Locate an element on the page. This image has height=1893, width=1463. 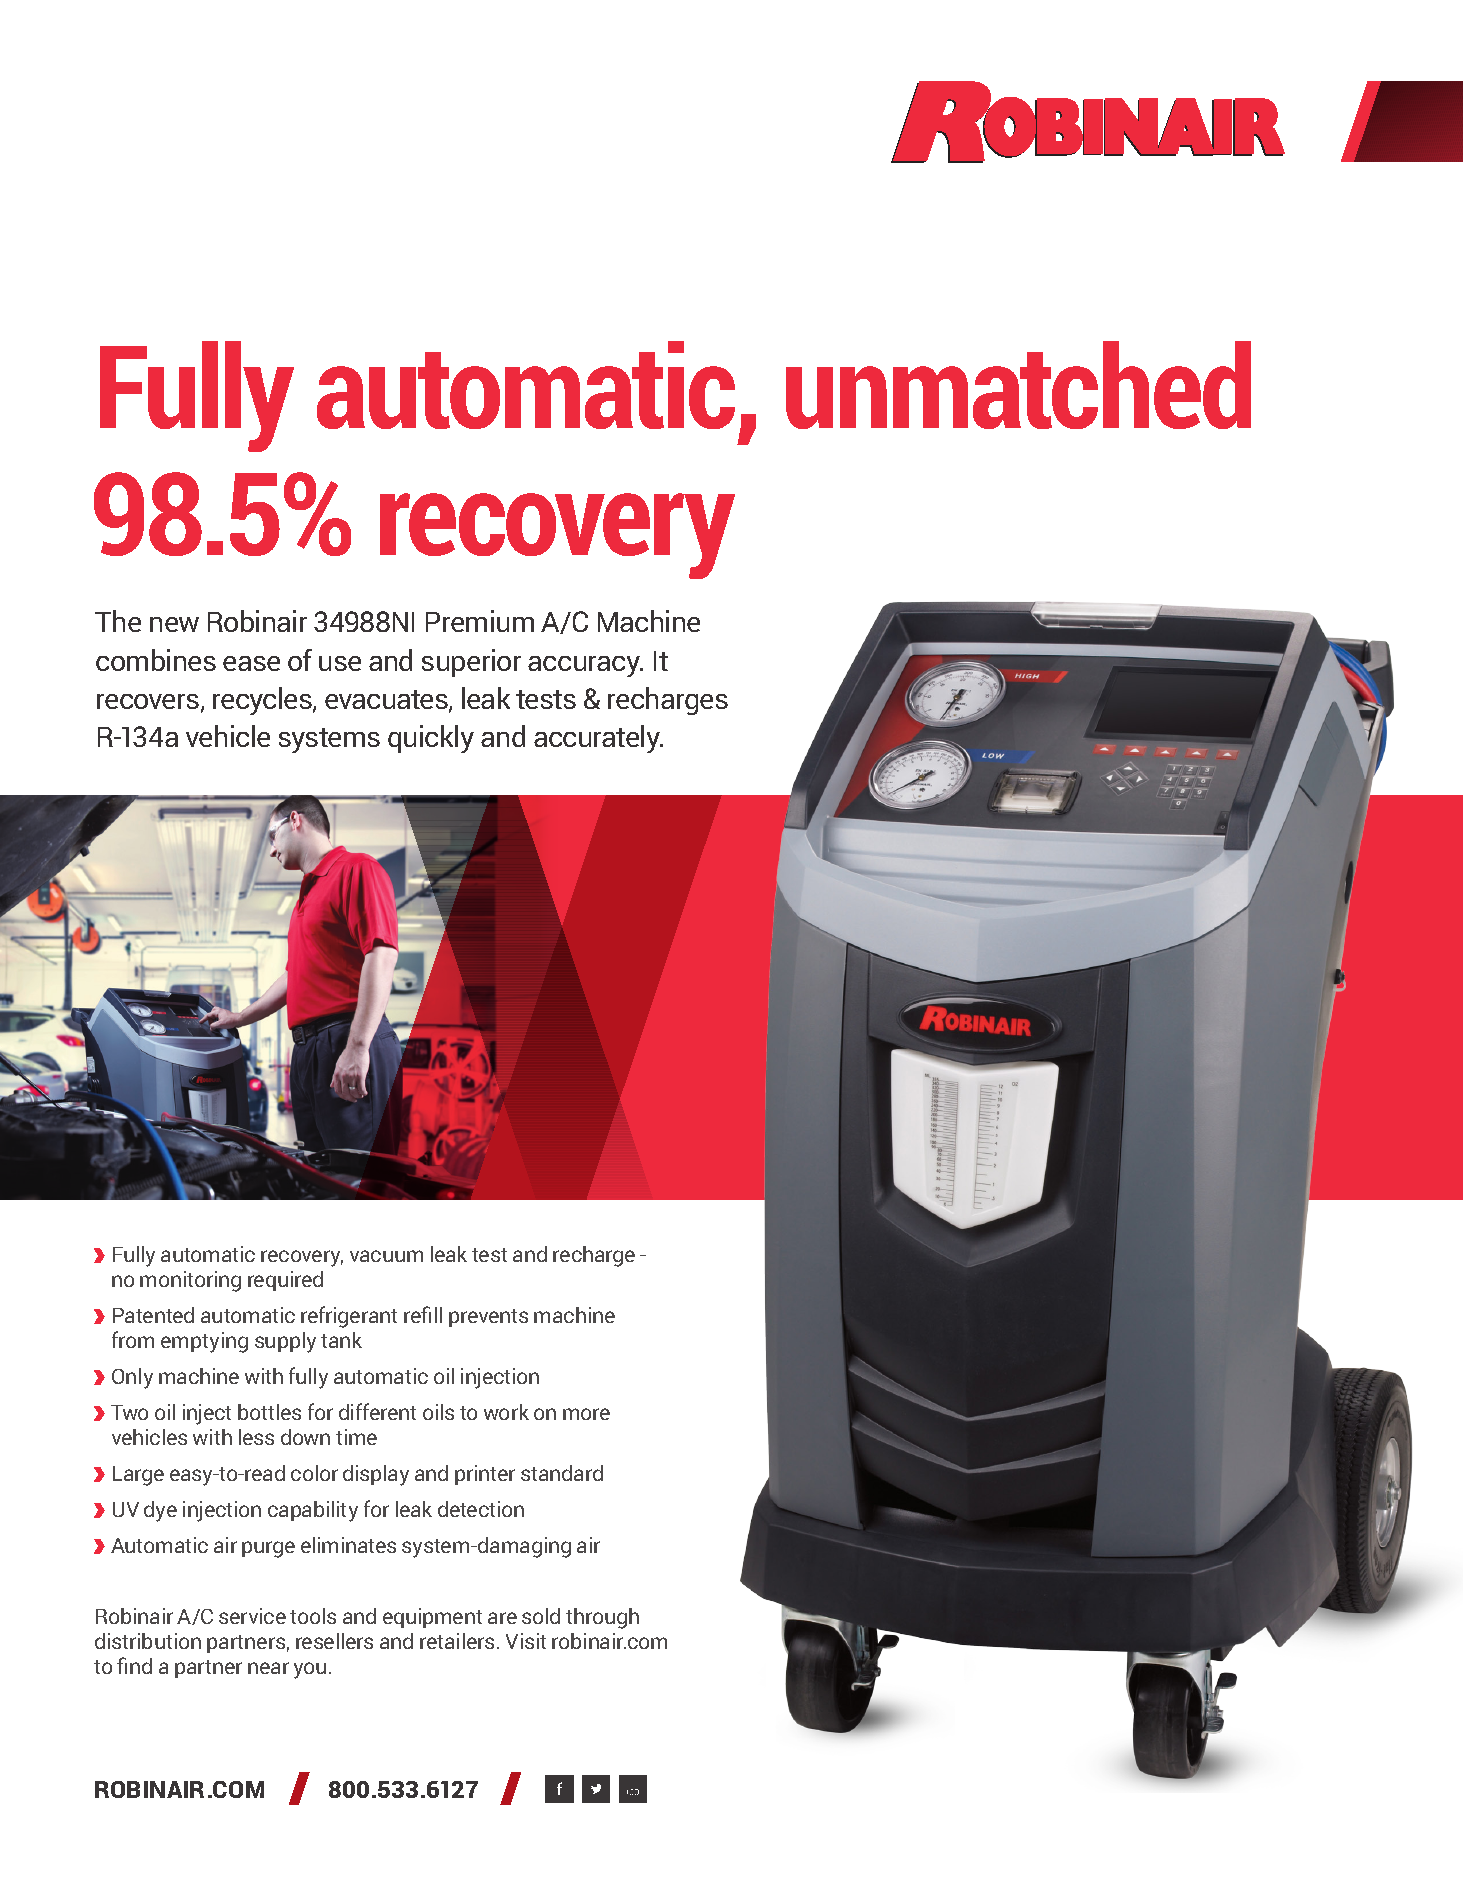
accurately is located at coordinates (598, 739).
